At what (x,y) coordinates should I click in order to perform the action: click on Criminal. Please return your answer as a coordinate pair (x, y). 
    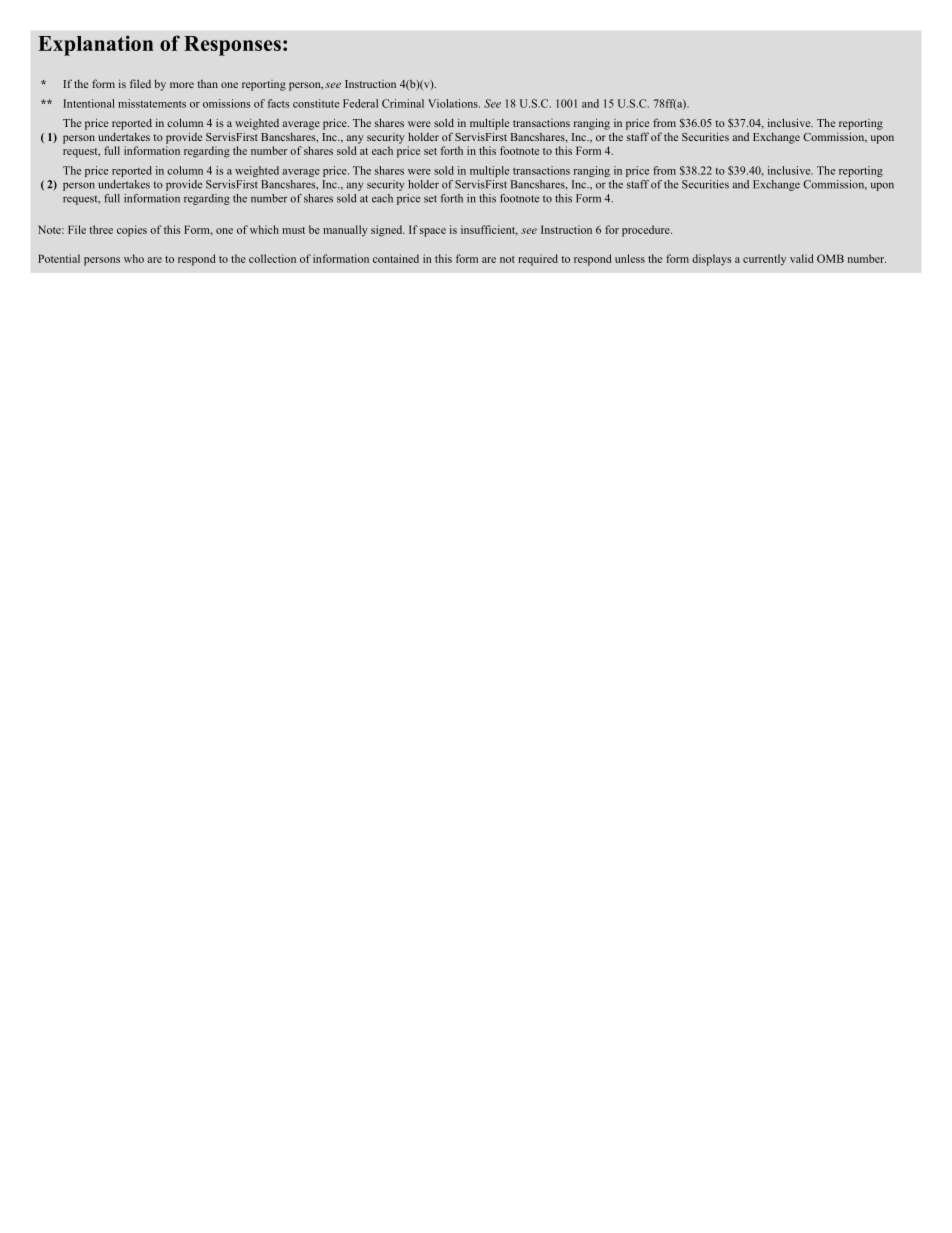
    Looking at the image, I should click on (403, 103).
